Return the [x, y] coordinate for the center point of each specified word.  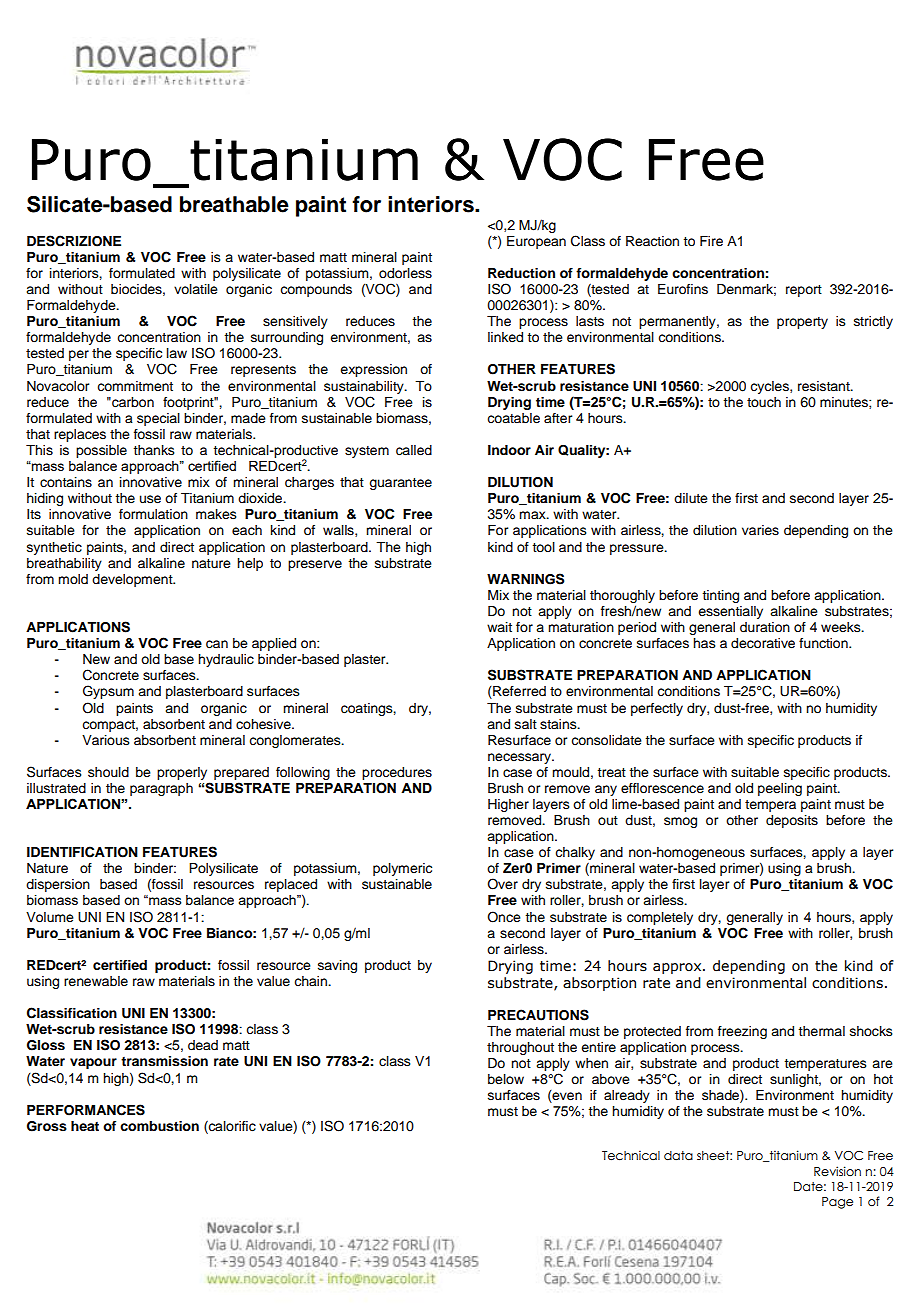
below [506, 1079]
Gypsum [108, 692]
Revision [837, 1171]
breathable [234, 204]
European [536, 242]
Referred [518, 692]
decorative [763, 643]
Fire [711, 241]
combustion [159, 1126]
